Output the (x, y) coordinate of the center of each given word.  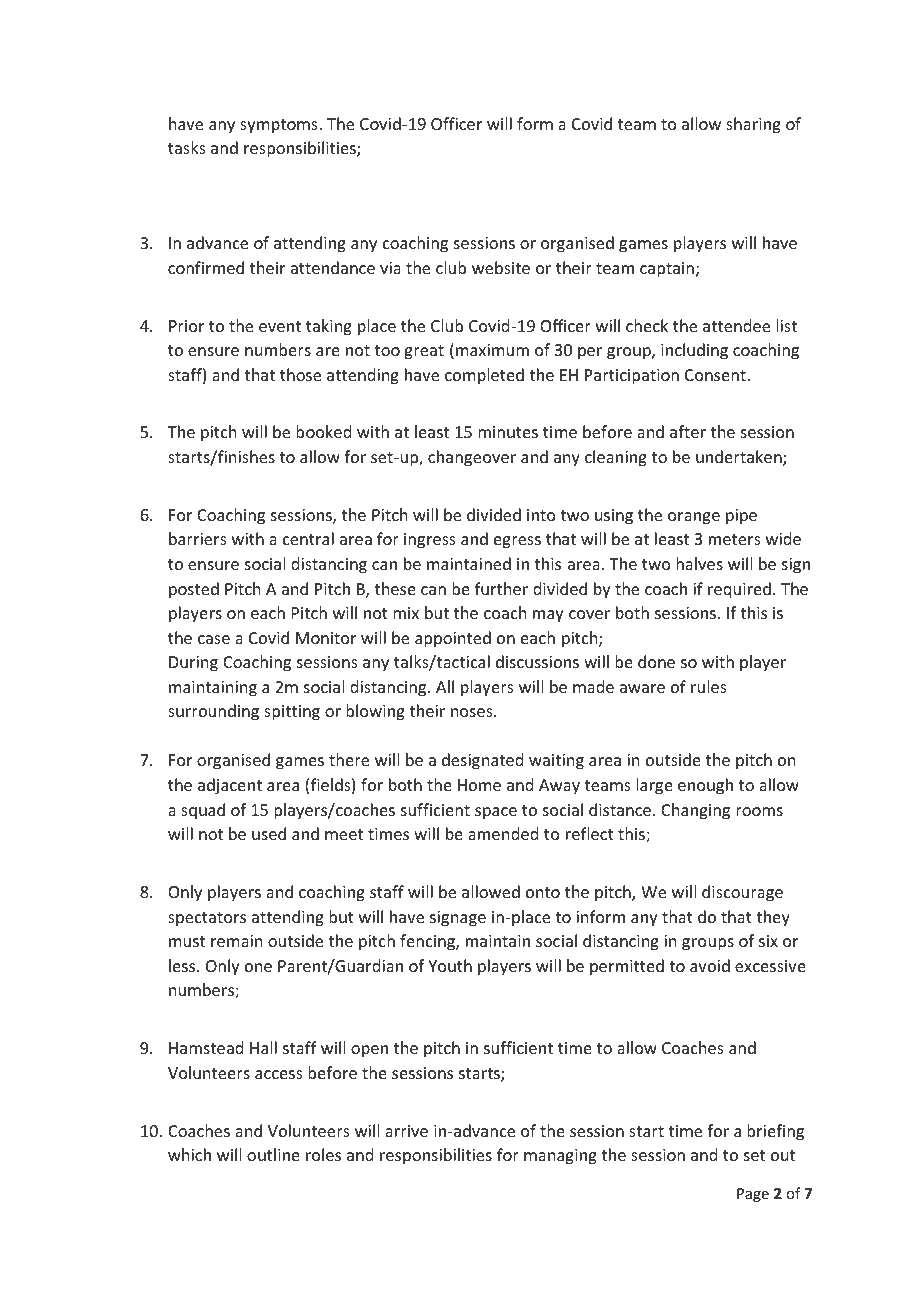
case (214, 639)
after (688, 431)
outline (273, 1154)
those (300, 374)
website (501, 267)
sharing (753, 125)
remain (236, 941)
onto (543, 892)
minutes (508, 432)
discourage (742, 893)
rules (709, 686)
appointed (453, 639)
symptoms (280, 126)
